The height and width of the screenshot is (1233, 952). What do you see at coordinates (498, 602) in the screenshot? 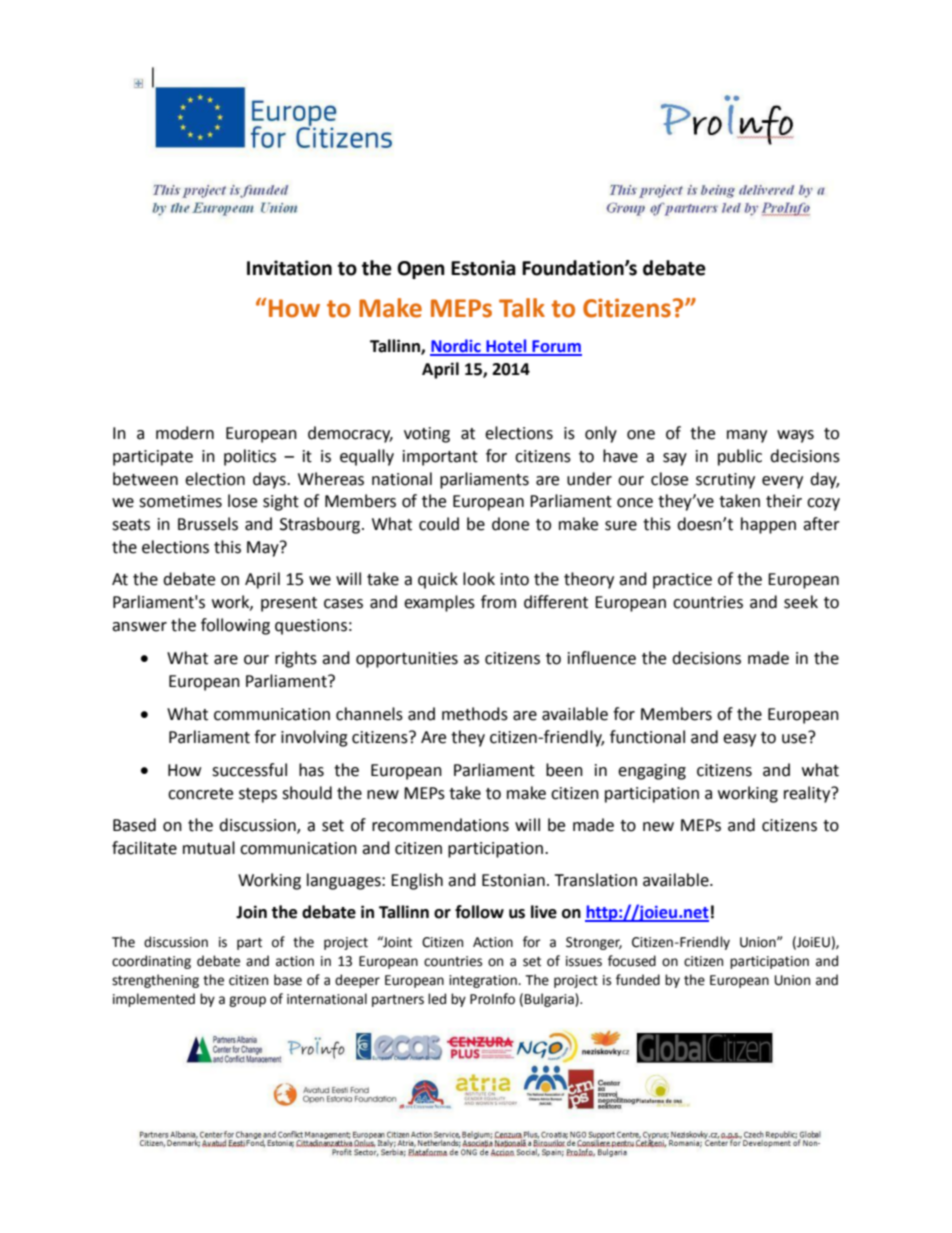
I see `from` at bounding box center [498, 602].
